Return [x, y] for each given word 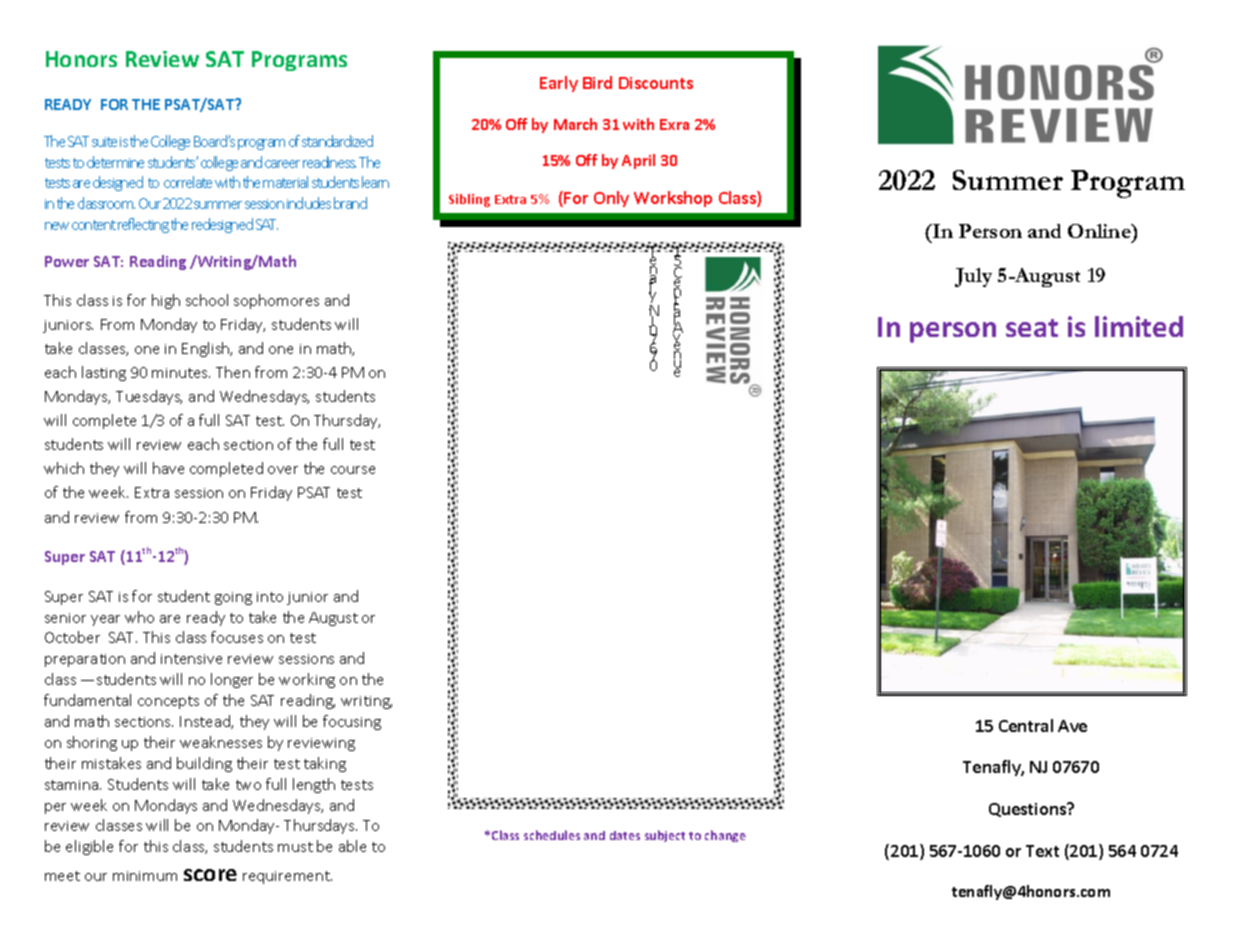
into [270, 597]
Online [1100, 231]
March [575, 124]
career [282, 164]
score [210, 875]
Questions [1028, 810]
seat [1032, 328]
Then [233, 372]
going [233, 598]
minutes [181, 373]
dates [625, 835]
